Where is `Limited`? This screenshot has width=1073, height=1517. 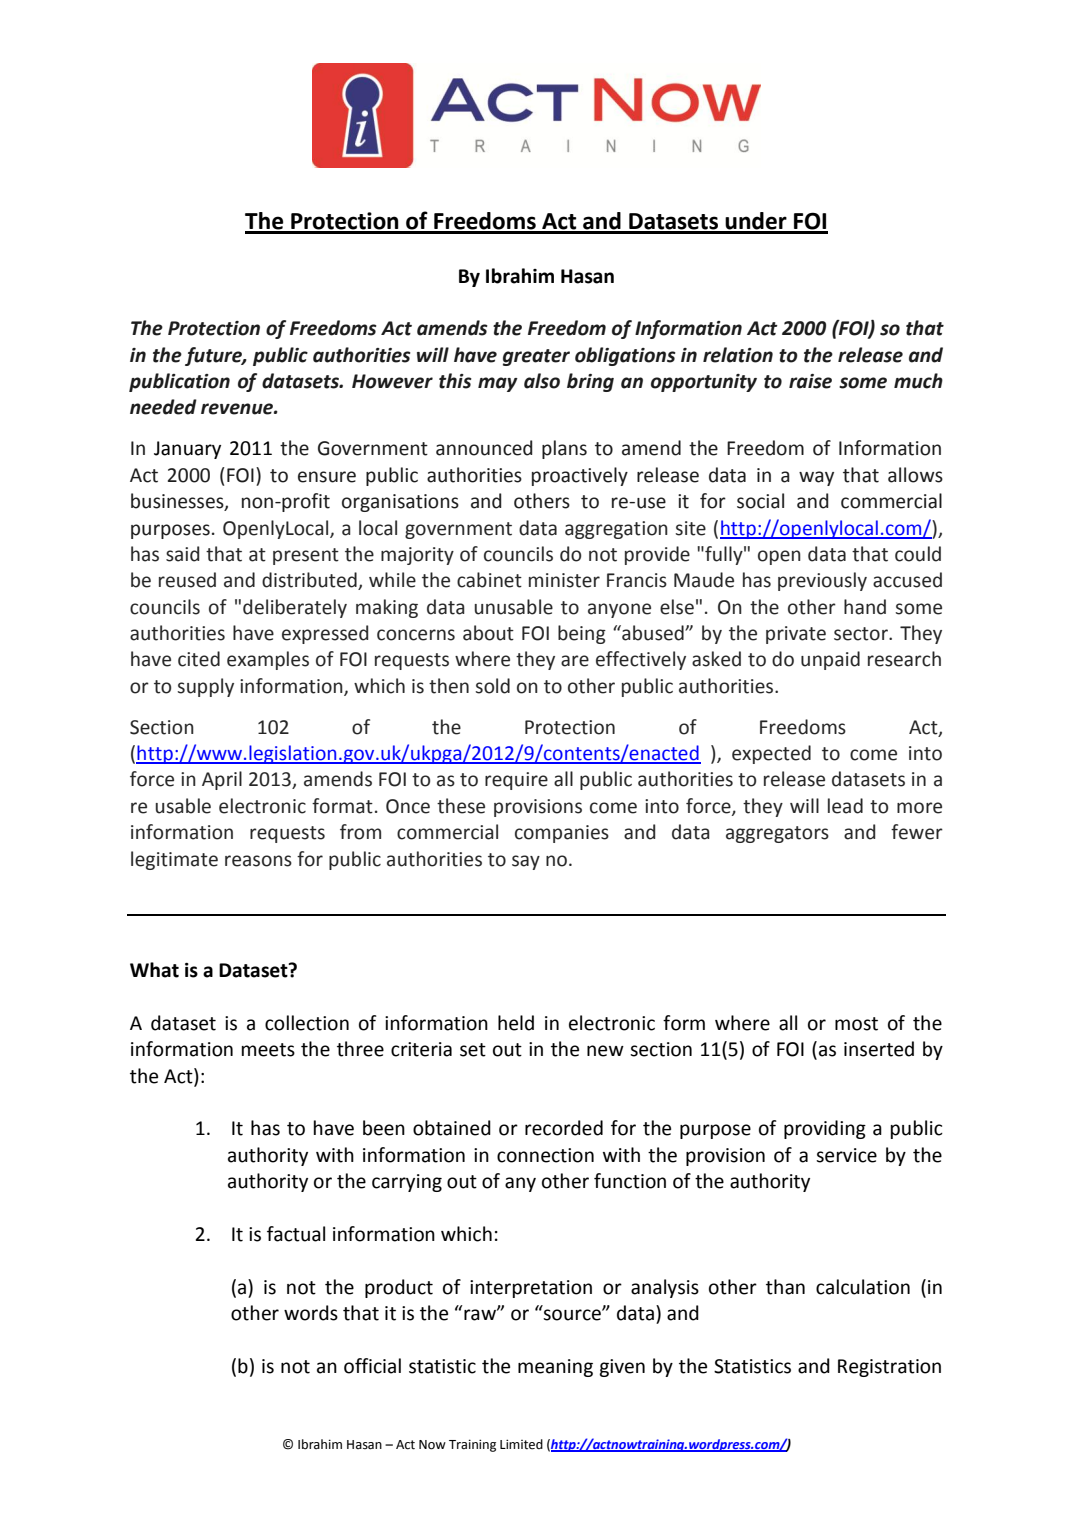 Limited is located at coordinates (521, 1444).
